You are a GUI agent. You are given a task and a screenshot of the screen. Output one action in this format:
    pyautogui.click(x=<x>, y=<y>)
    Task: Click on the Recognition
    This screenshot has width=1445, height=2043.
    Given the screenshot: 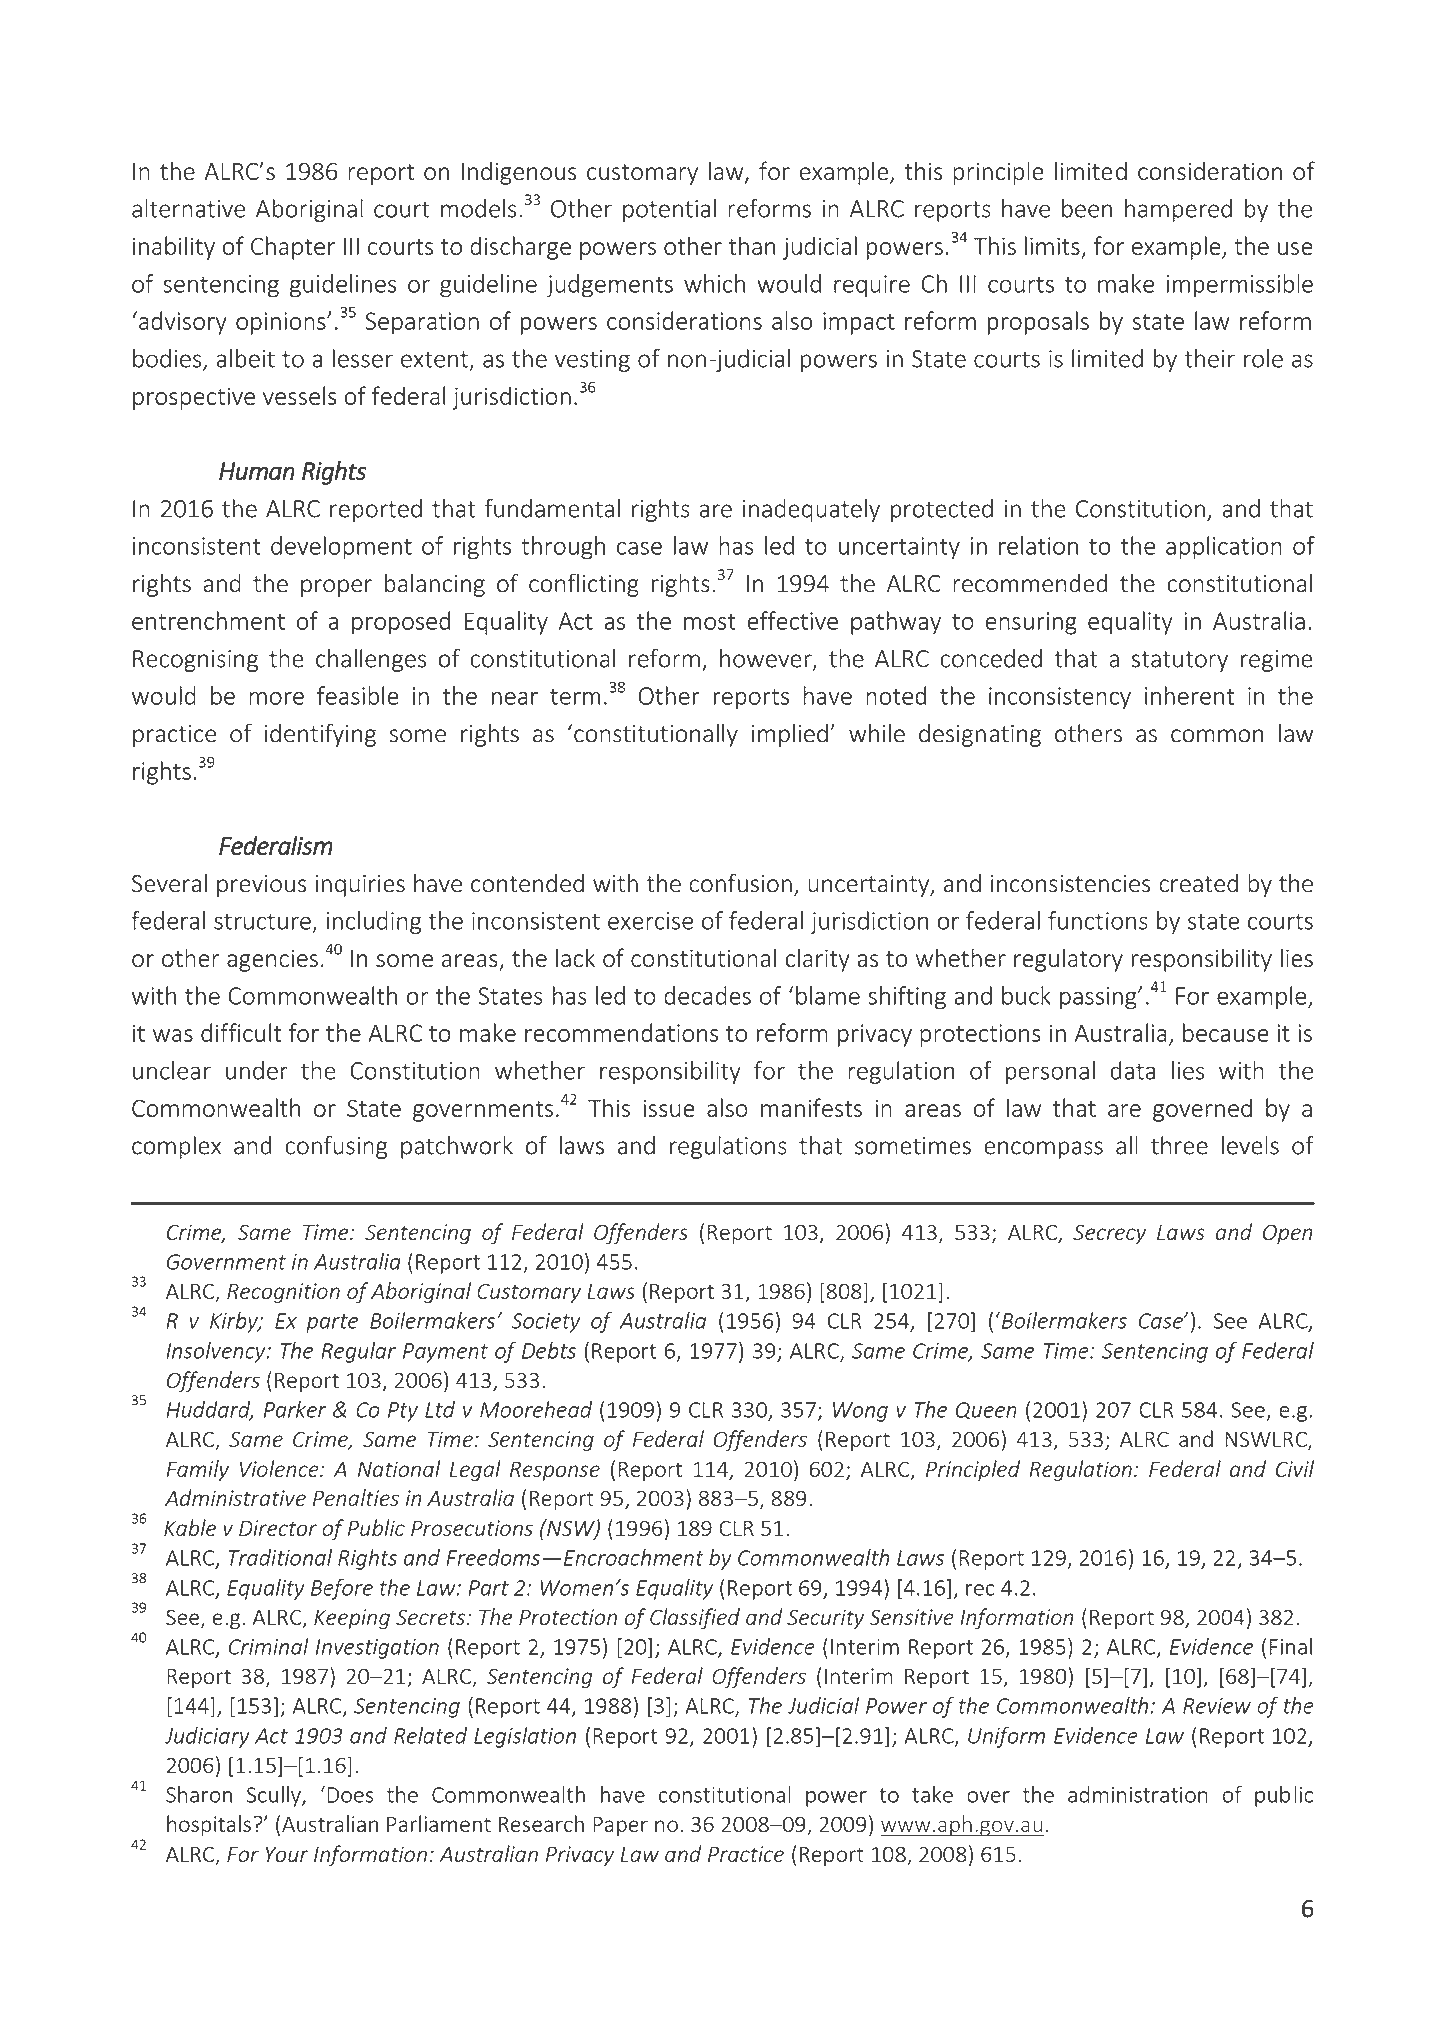 What is the action you would take?
    pyautogui.click(x=283, y=1293)
